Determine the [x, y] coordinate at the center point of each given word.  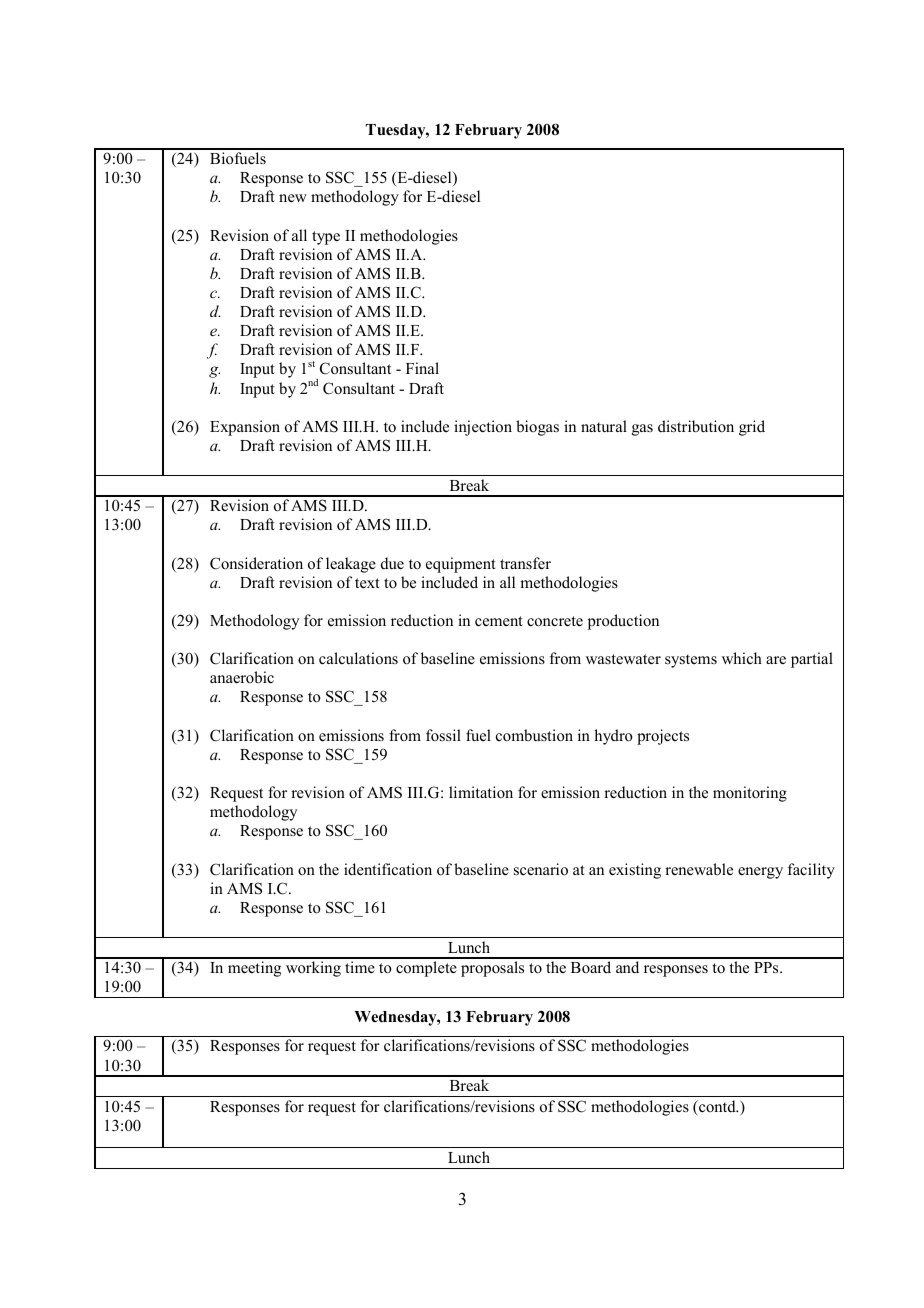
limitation [481, 792]
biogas [537, 428]
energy [760, 873]
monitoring [750, 794]
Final [422, 368]
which [742, 658]
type [326, 238]
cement [499, 621]
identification [388, 869]
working [313, 969]
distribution [696, 426]
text [367, 583]
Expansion [245, 428]
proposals [492, 969]
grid [752, 428]
